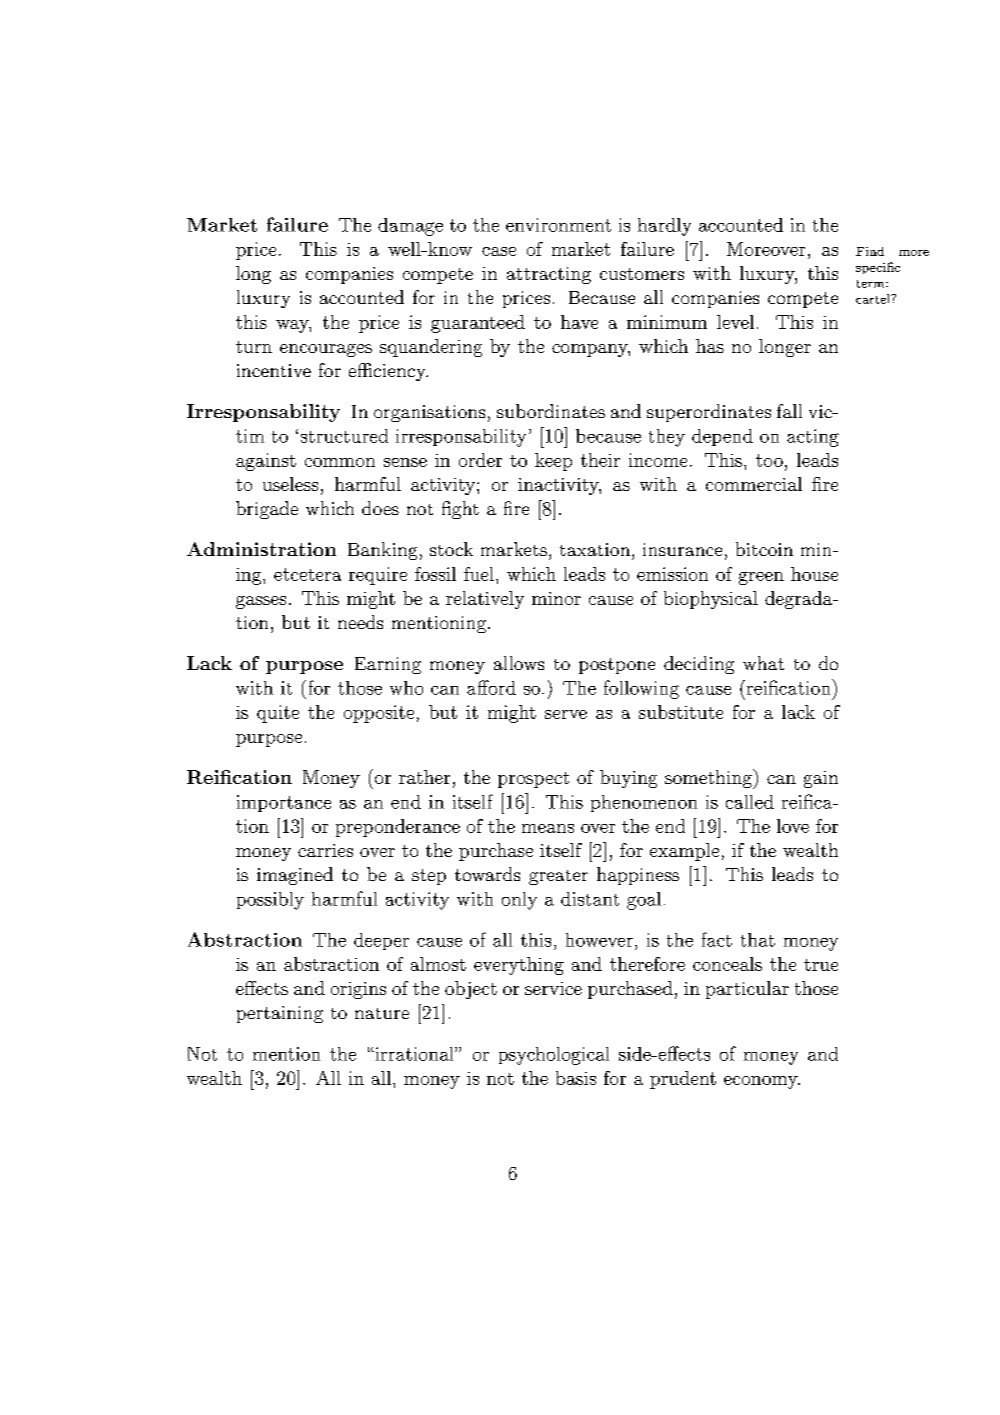 This screenshot has width=1000, height=1415. What do you see at coordinates (280, 1014) in the screenshot?
I see `pertaining` at bounding box center [280, 1014].
